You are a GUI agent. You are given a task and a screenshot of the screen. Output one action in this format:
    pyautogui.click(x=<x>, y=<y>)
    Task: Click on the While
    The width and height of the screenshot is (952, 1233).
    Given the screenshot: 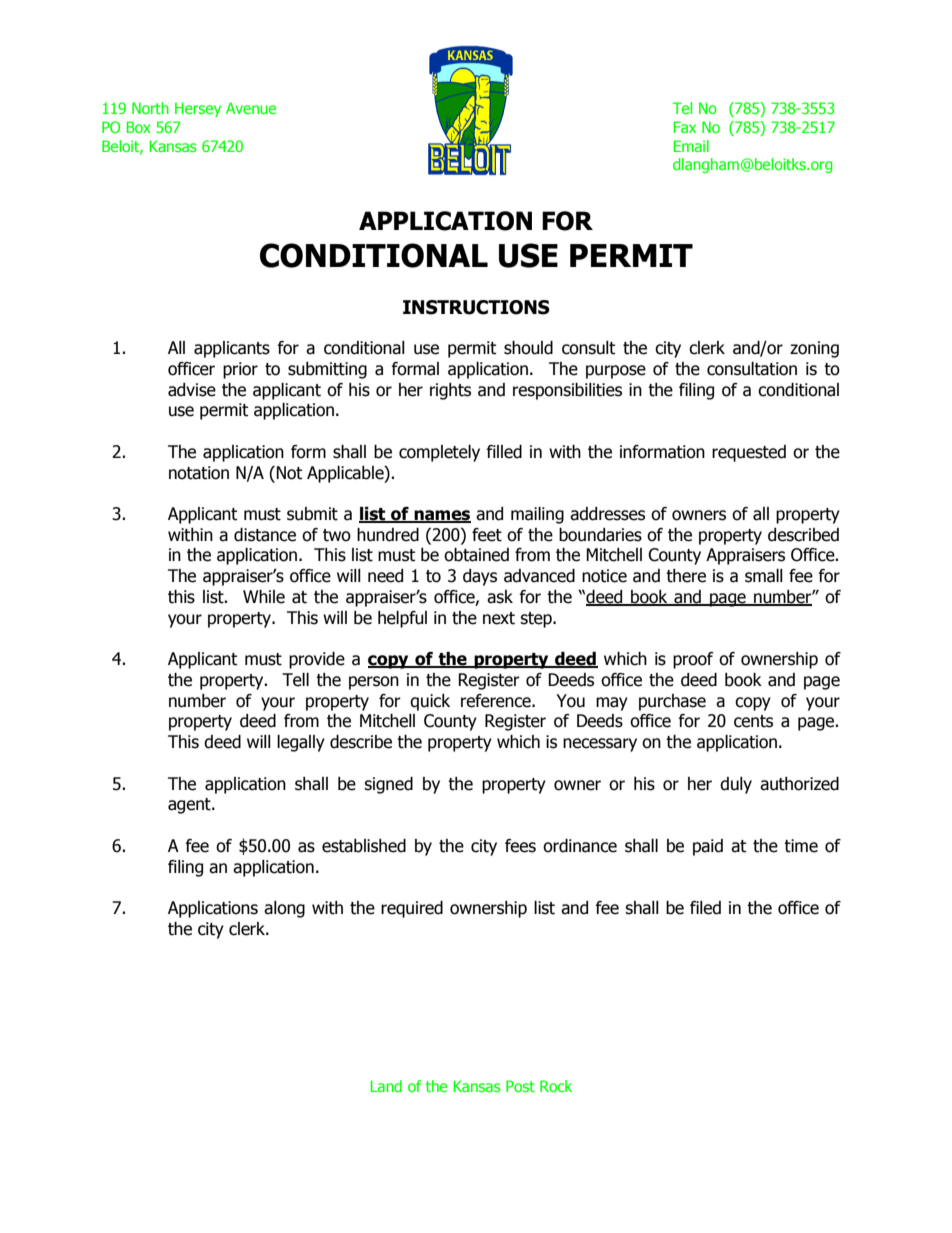 What is the action you would take?
    pyautogui.click(x=264, y=597)
